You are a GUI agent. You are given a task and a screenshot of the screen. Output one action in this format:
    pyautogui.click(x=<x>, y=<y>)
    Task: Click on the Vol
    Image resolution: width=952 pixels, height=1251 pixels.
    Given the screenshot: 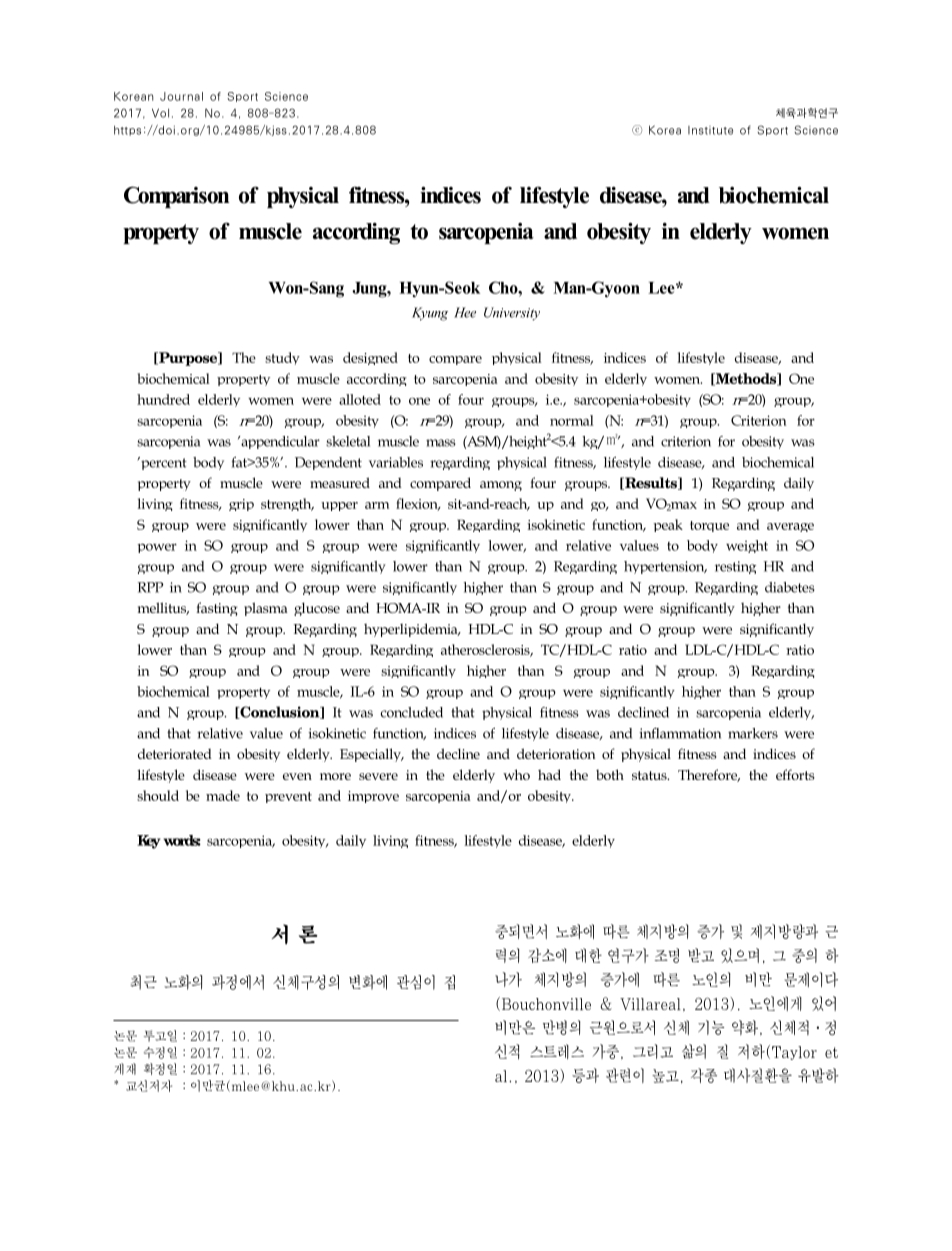 What is the action you would take?
    pyautogui.click(x=162, y=113)
